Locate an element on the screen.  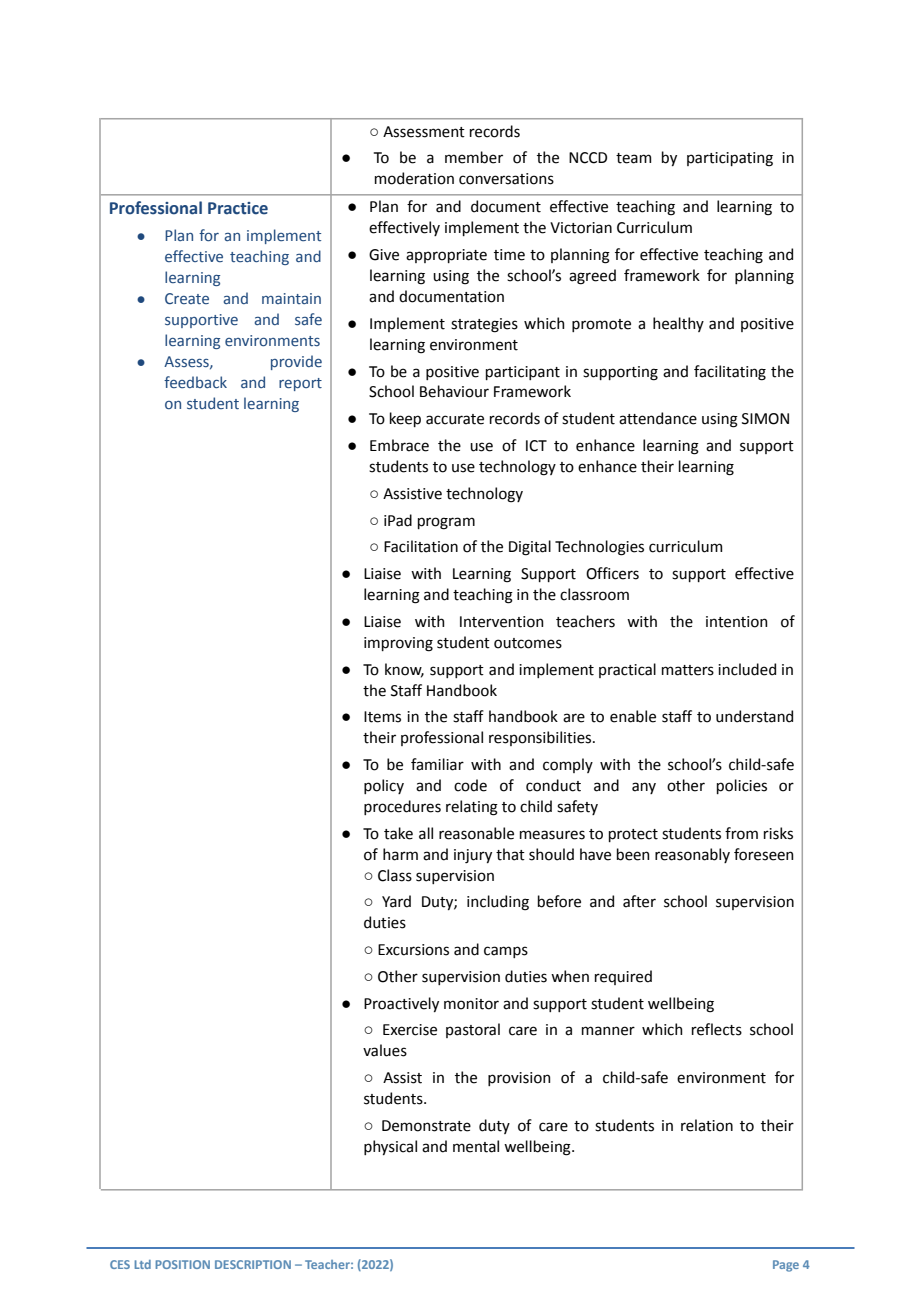
participating is located at coordinates (730, 159).
